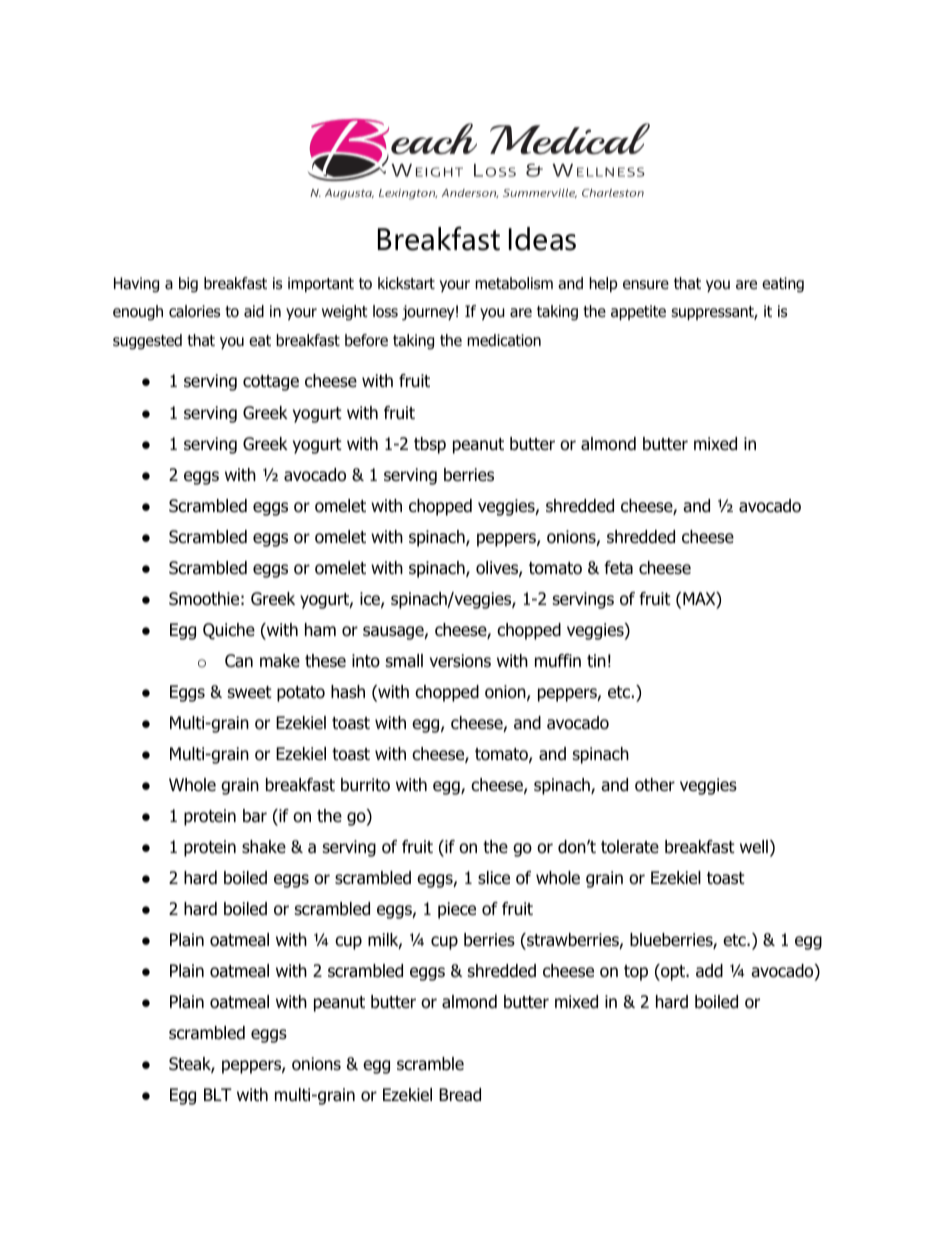  What do you see at coordinates (638, 312) in the screenshot?
I see `appetite` at bounding box center [638, 312].
